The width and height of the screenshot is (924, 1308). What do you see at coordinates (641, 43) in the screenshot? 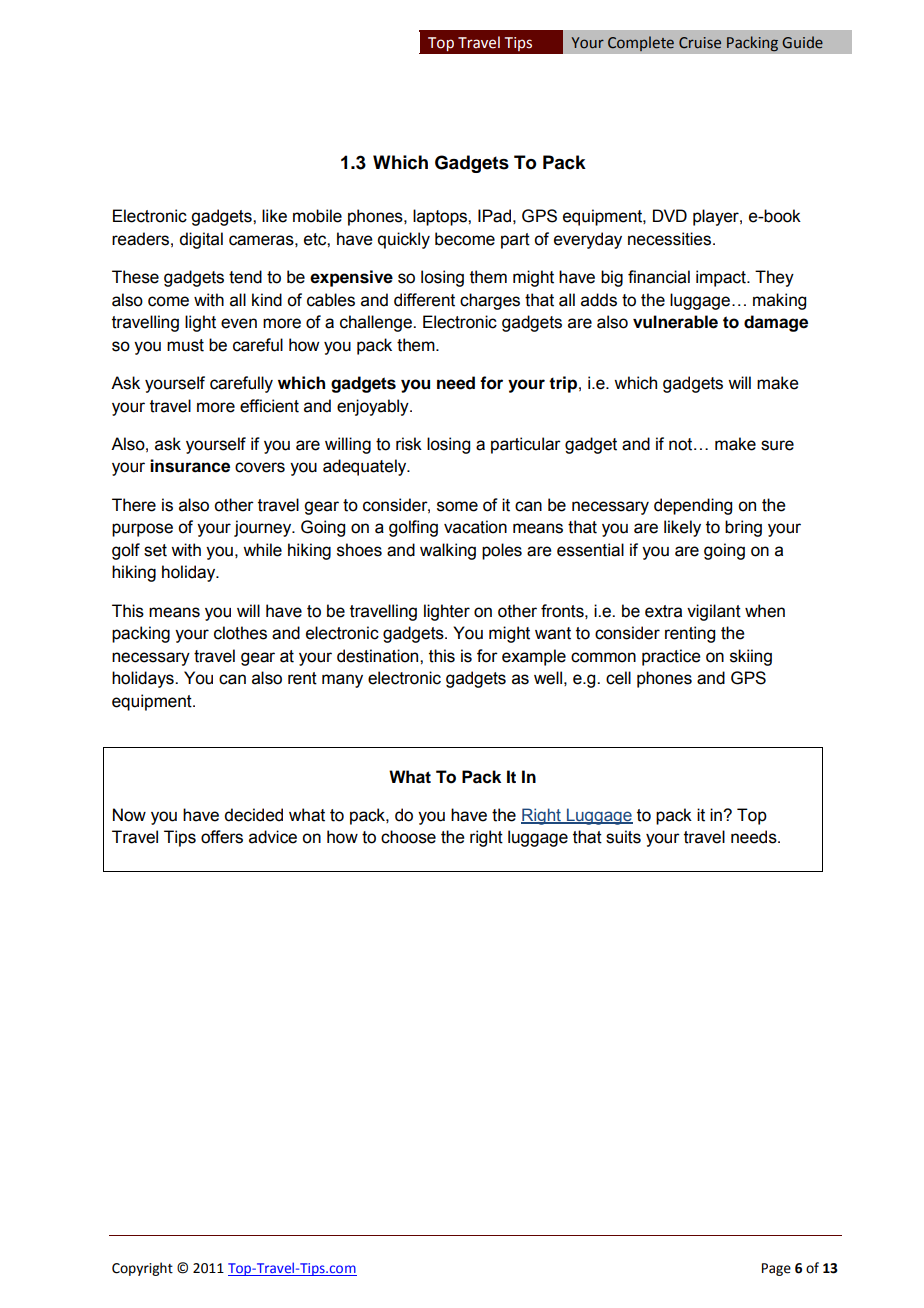
I see `Complete` at bounding box center [641, 43].
